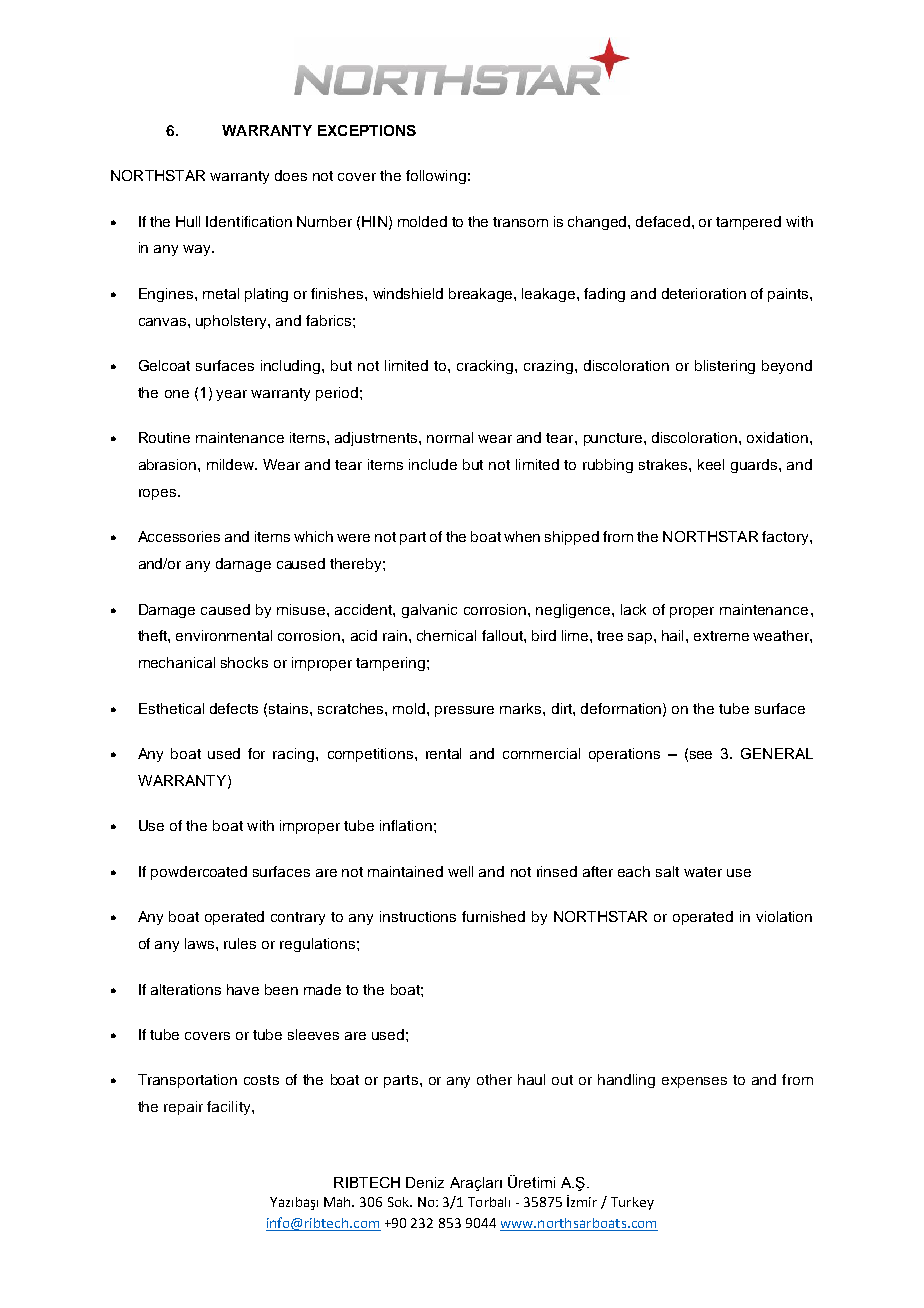 This screenshot has width=924, height=1308. Describe the element at coordinates (721, 636) in the screenshot. I see `extreme` at that location.
